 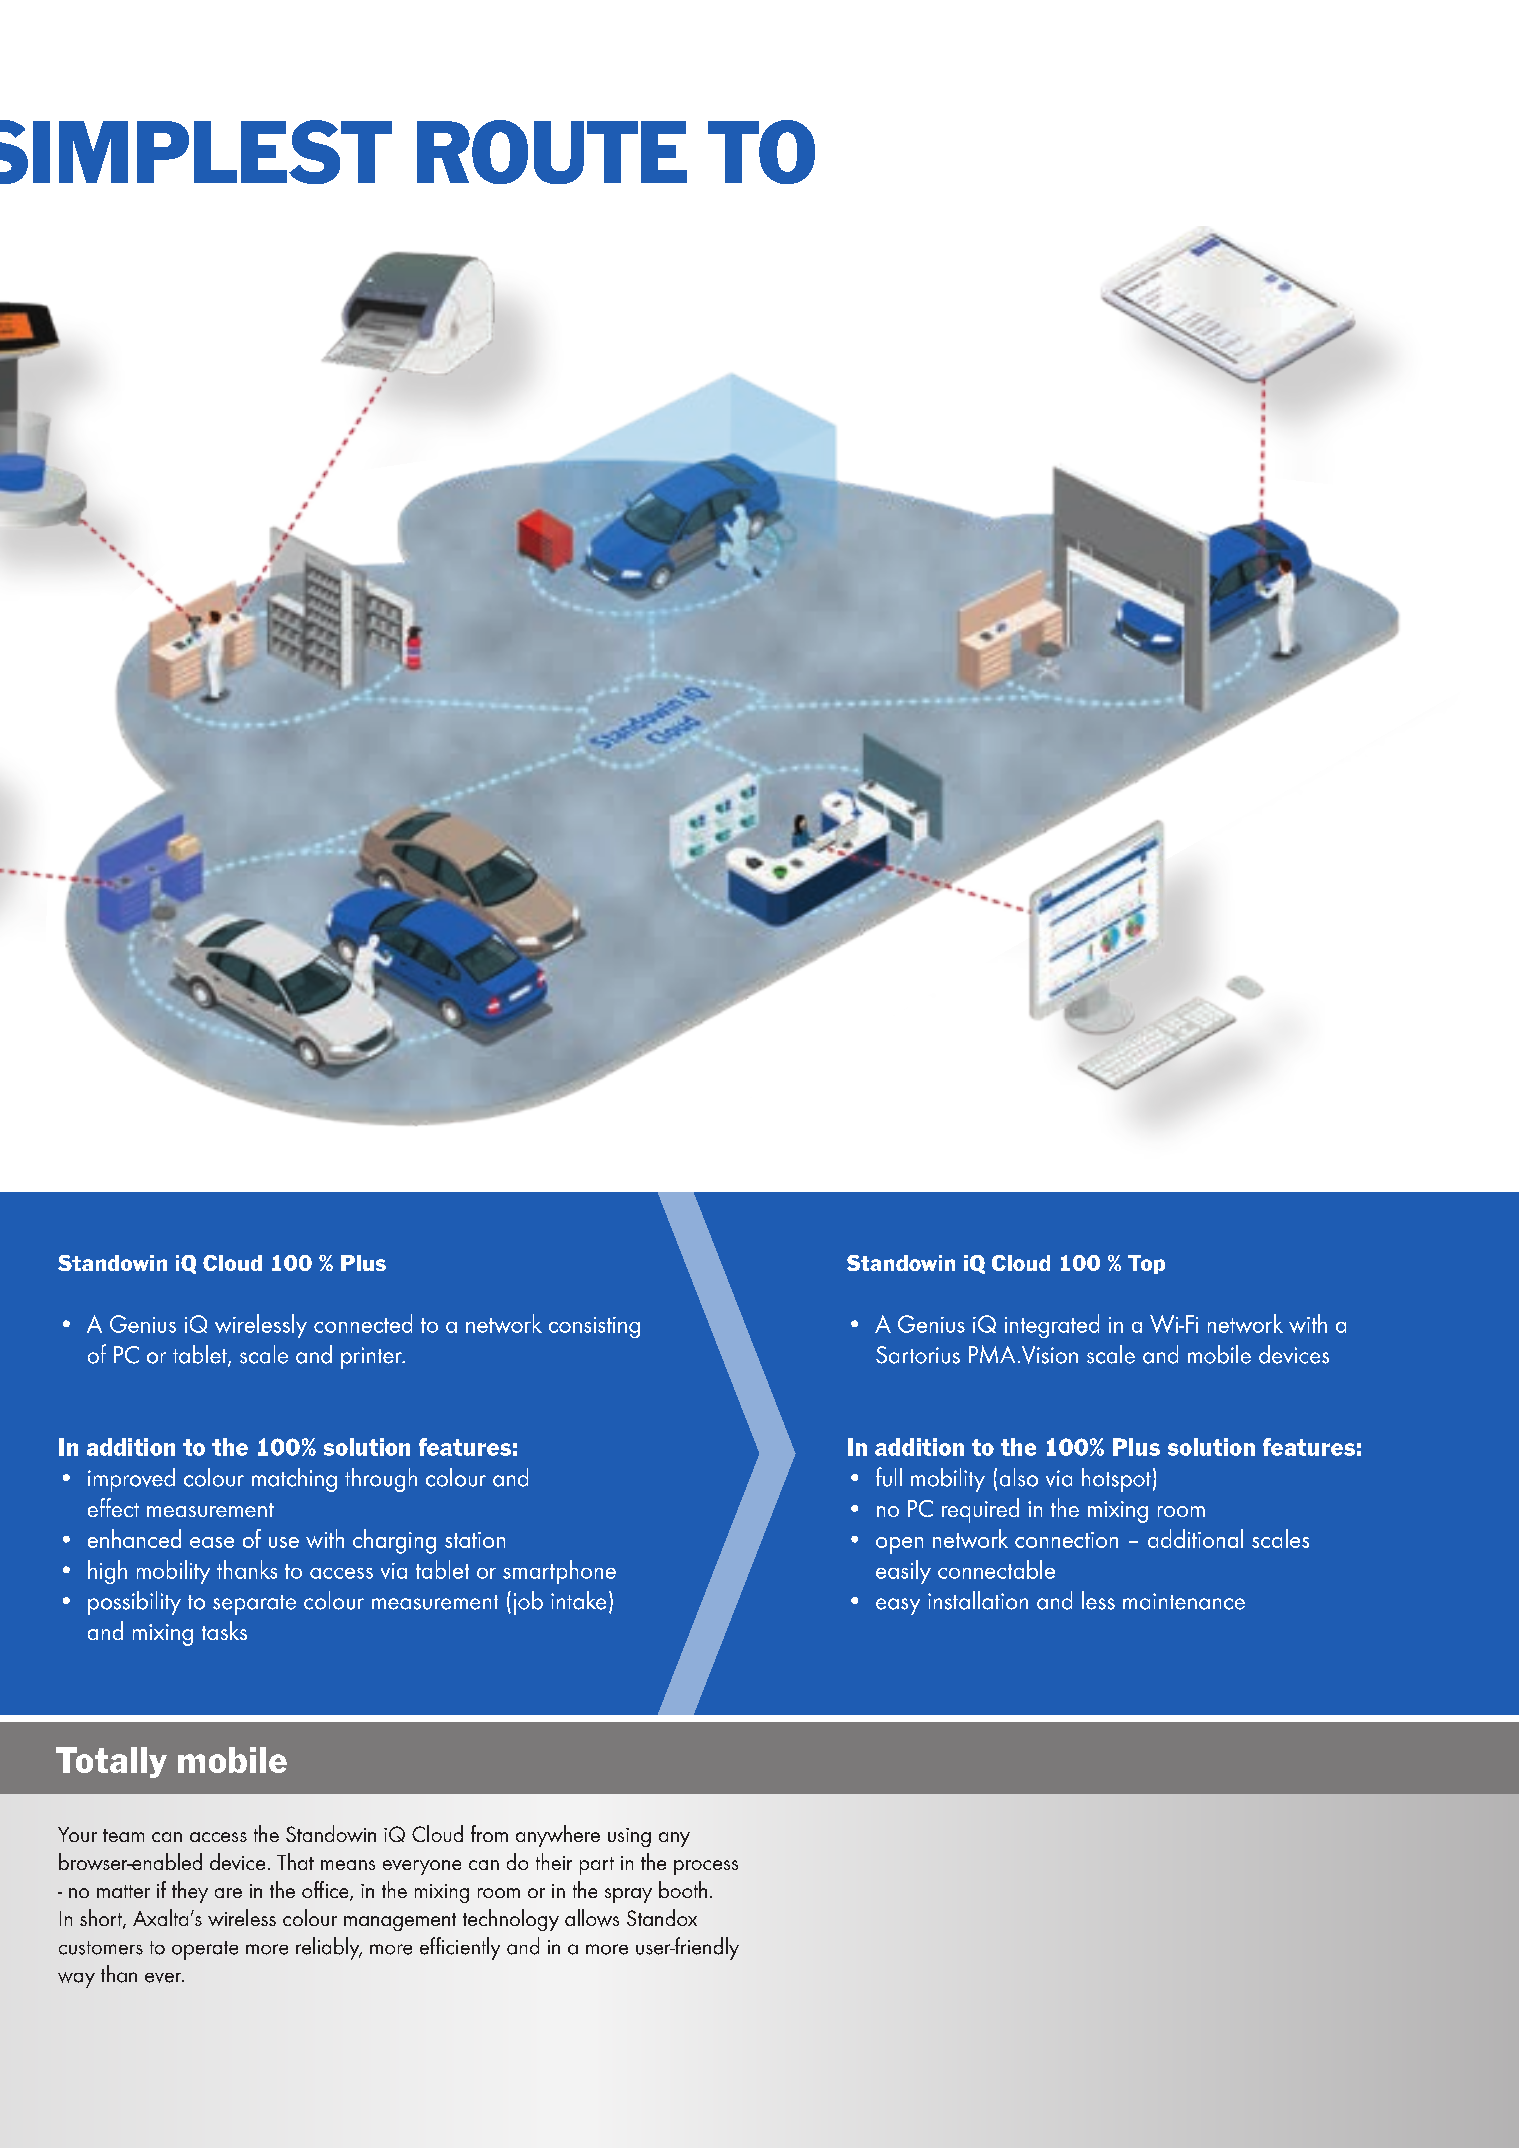 What do you see at coordinates (294, 1480) in the document?
I see `matching` at bounding box center [294, 1480].
